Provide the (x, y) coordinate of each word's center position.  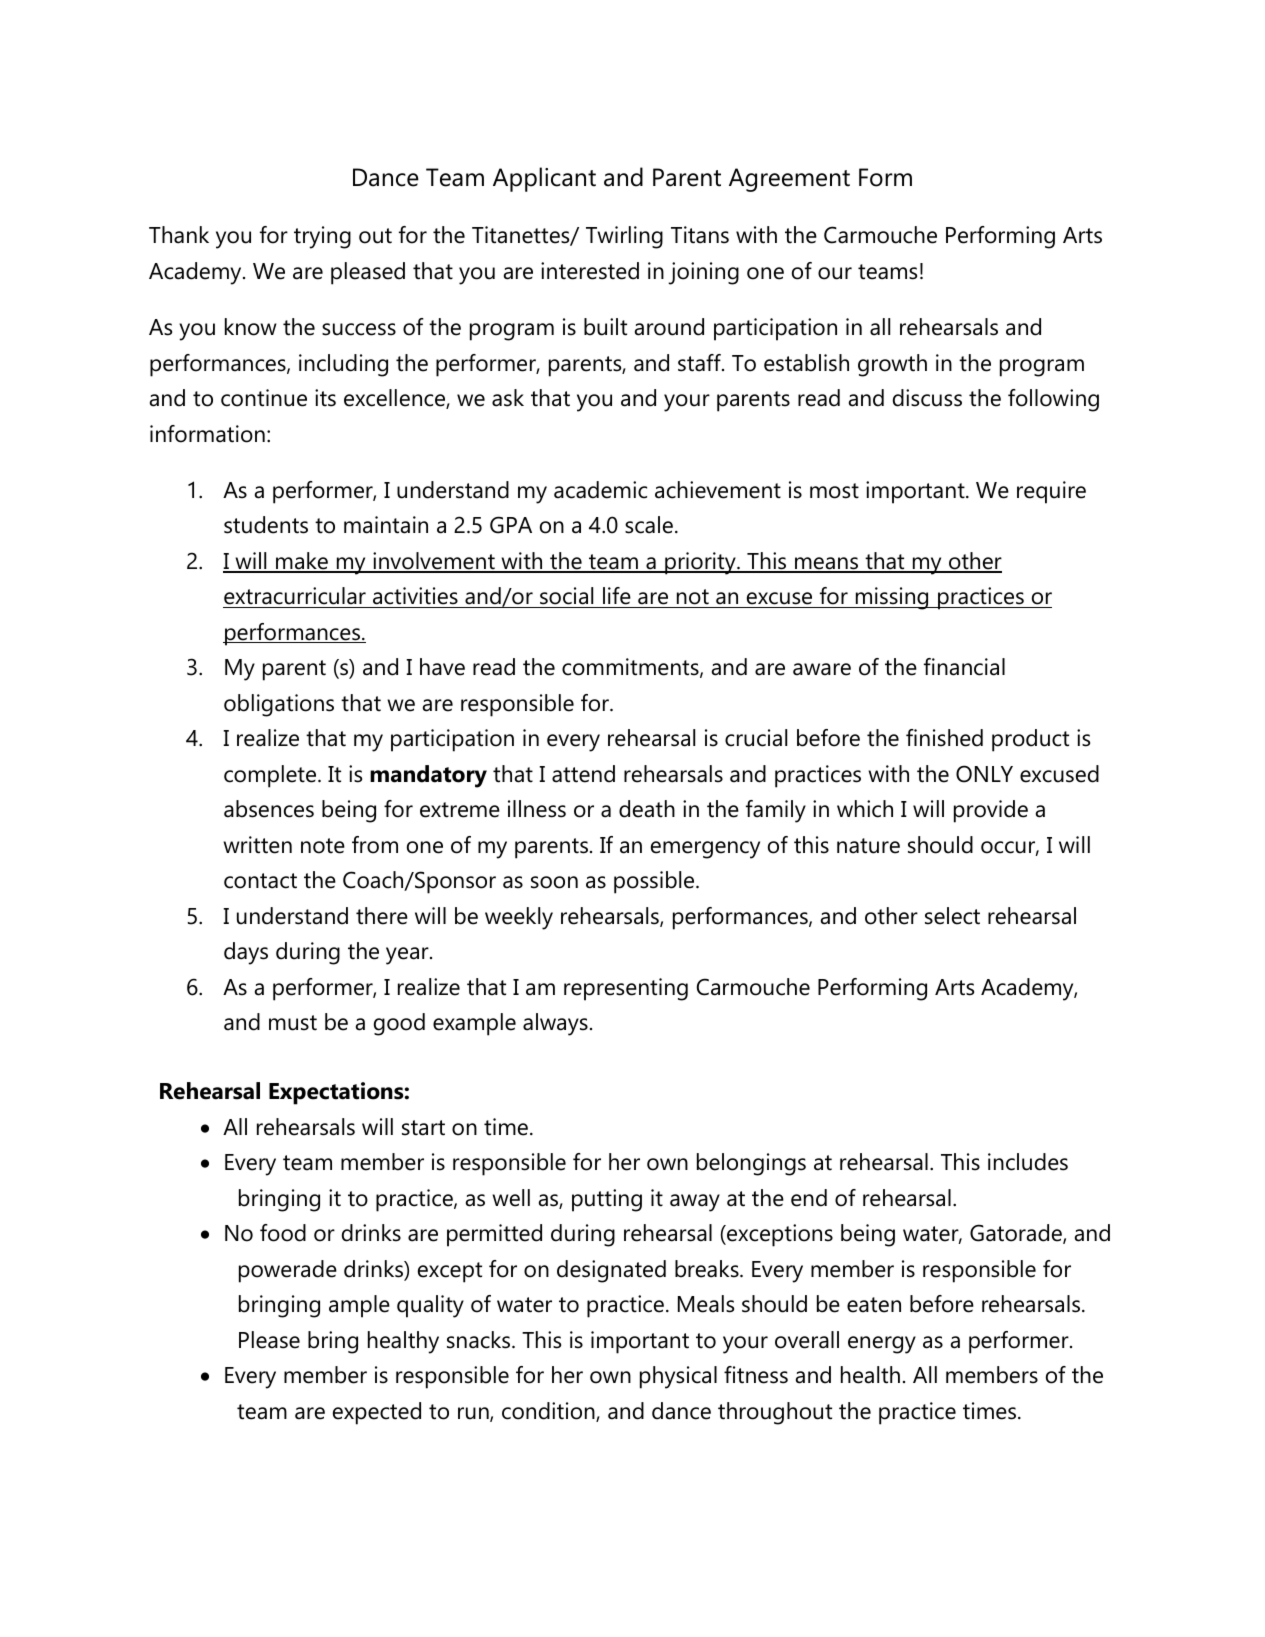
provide (991, 811)
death (647, 809)
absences (269, 809)
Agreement (789, 180)
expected (377, 1413)
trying (322, 237)
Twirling (624, 237)
